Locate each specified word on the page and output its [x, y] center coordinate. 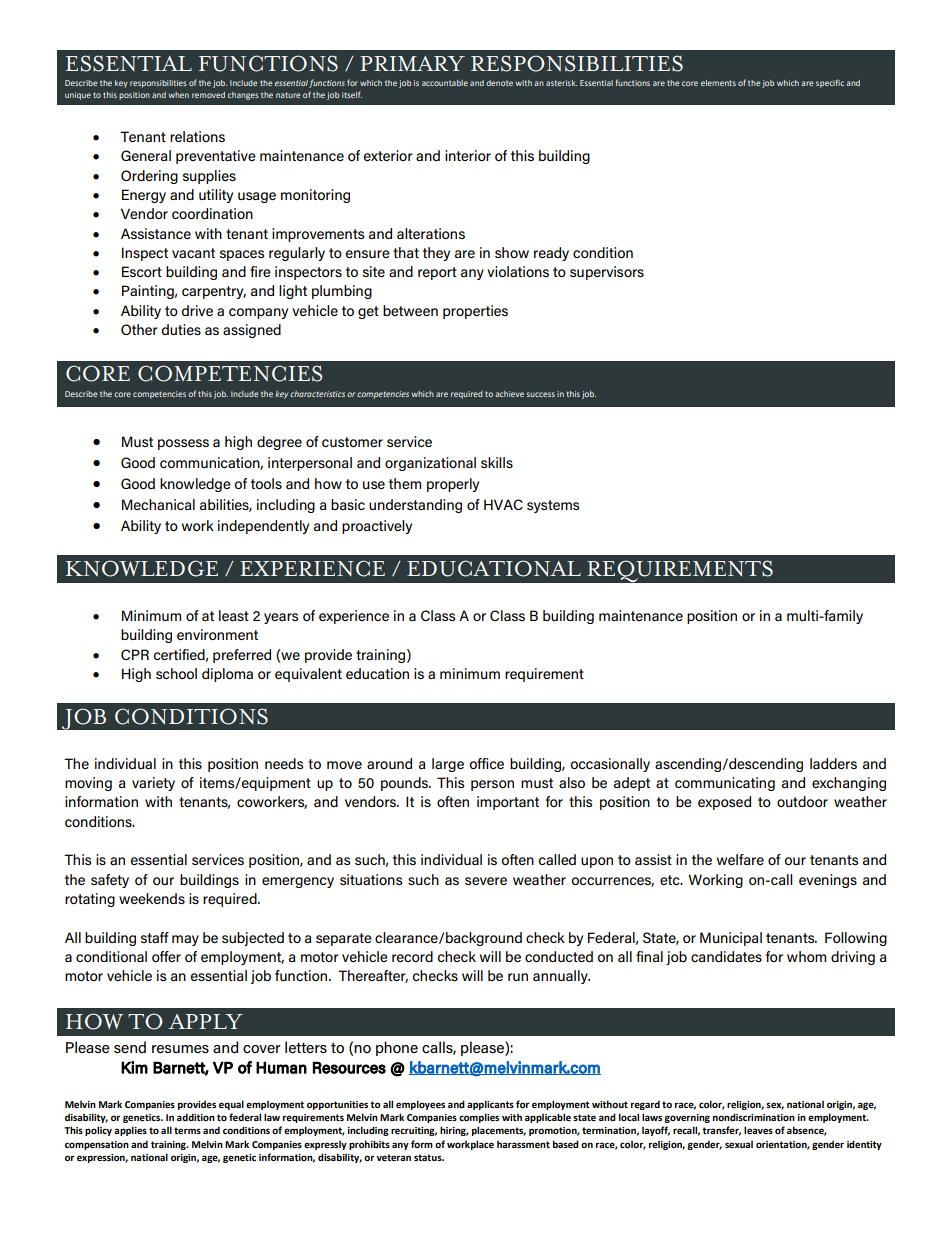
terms [187, 1130]
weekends [152, 898]
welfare [740, 859]
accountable [445, 83]
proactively [377, 527]
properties [475, 312]
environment [217, 634]
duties [181, 329]
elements [718, 83]
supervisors [607, 273]
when [178, 95]
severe [486, 881]
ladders [833, 763]
